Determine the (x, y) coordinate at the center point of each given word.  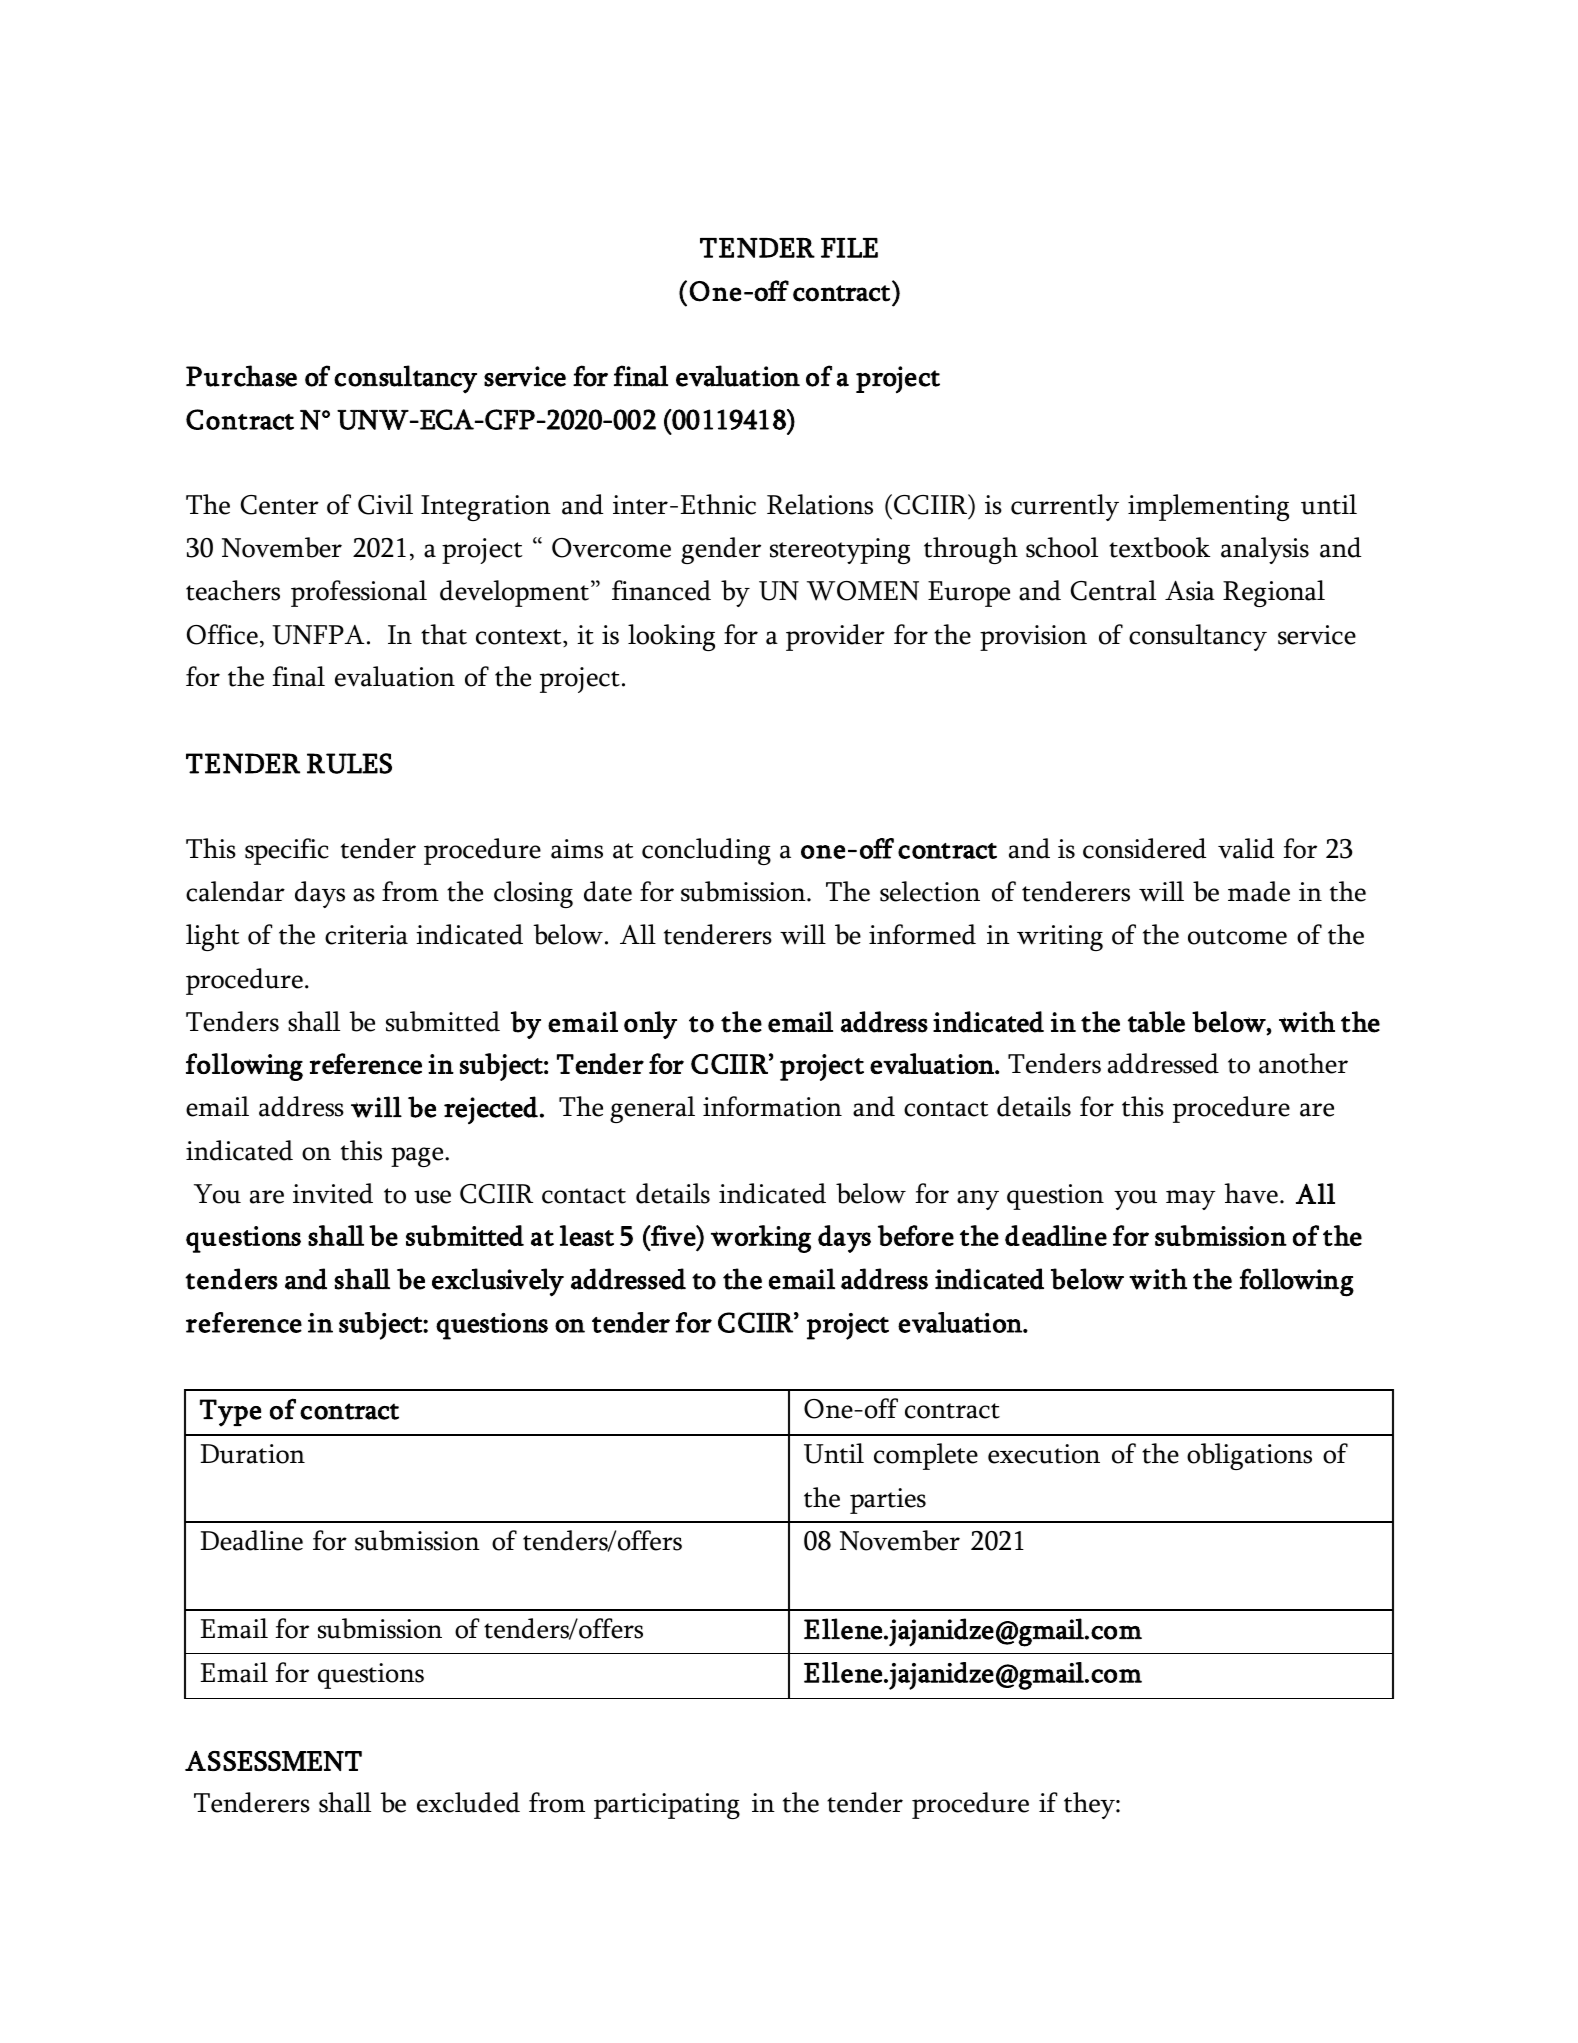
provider (835, 637)
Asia (1190, 591)
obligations (1249, 1456)
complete (926, 1456)
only (650, 1025)
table (1156, 1022)
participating (667, 1806)
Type (230, 1413)
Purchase (241, 376)
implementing (1208, 507)
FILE (849, 248)
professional (359, 593)
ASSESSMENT (273, 1761)
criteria (366, 935)
